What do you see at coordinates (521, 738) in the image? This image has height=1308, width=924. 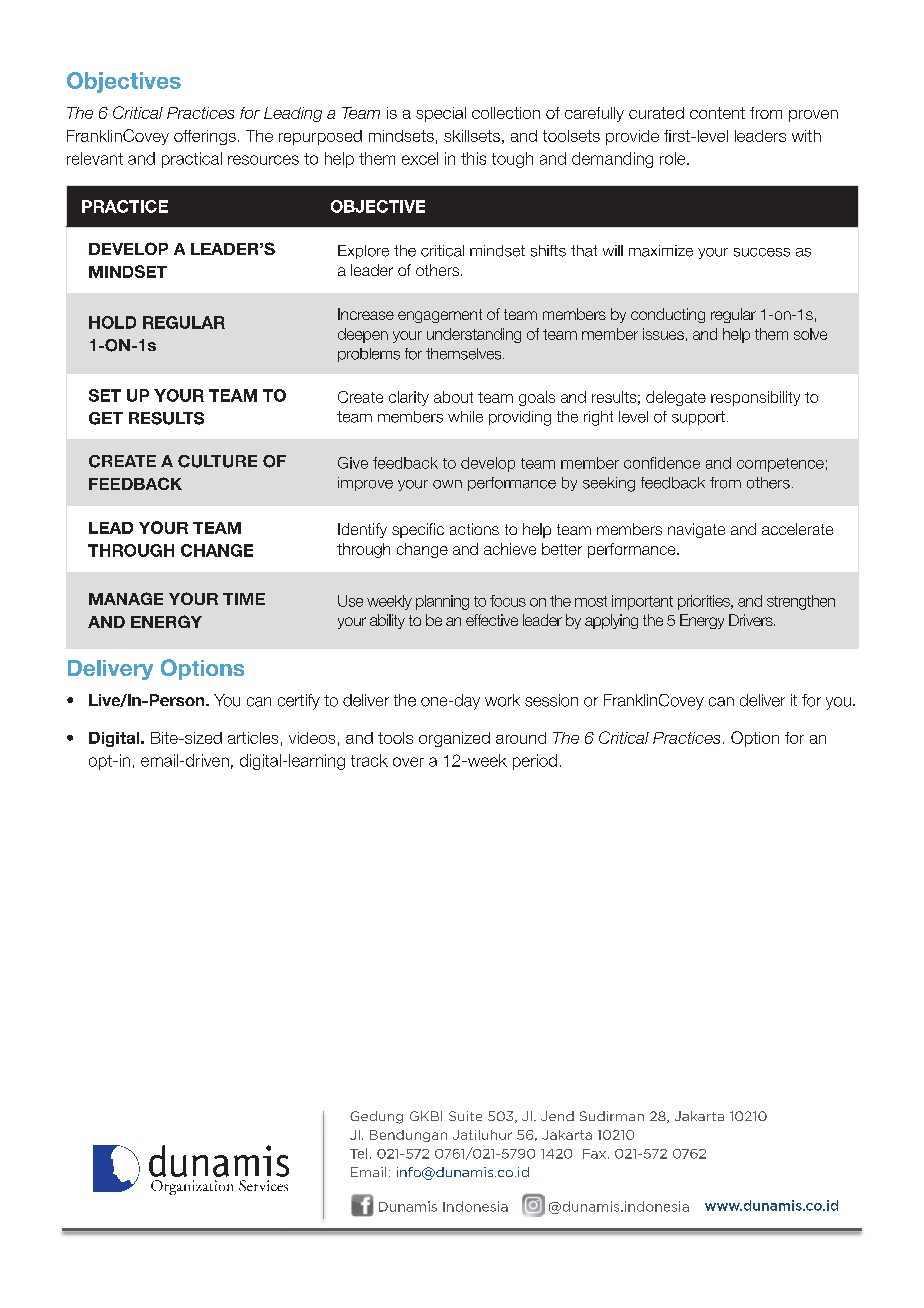 I see `around` at bounding box center [521, 738].
